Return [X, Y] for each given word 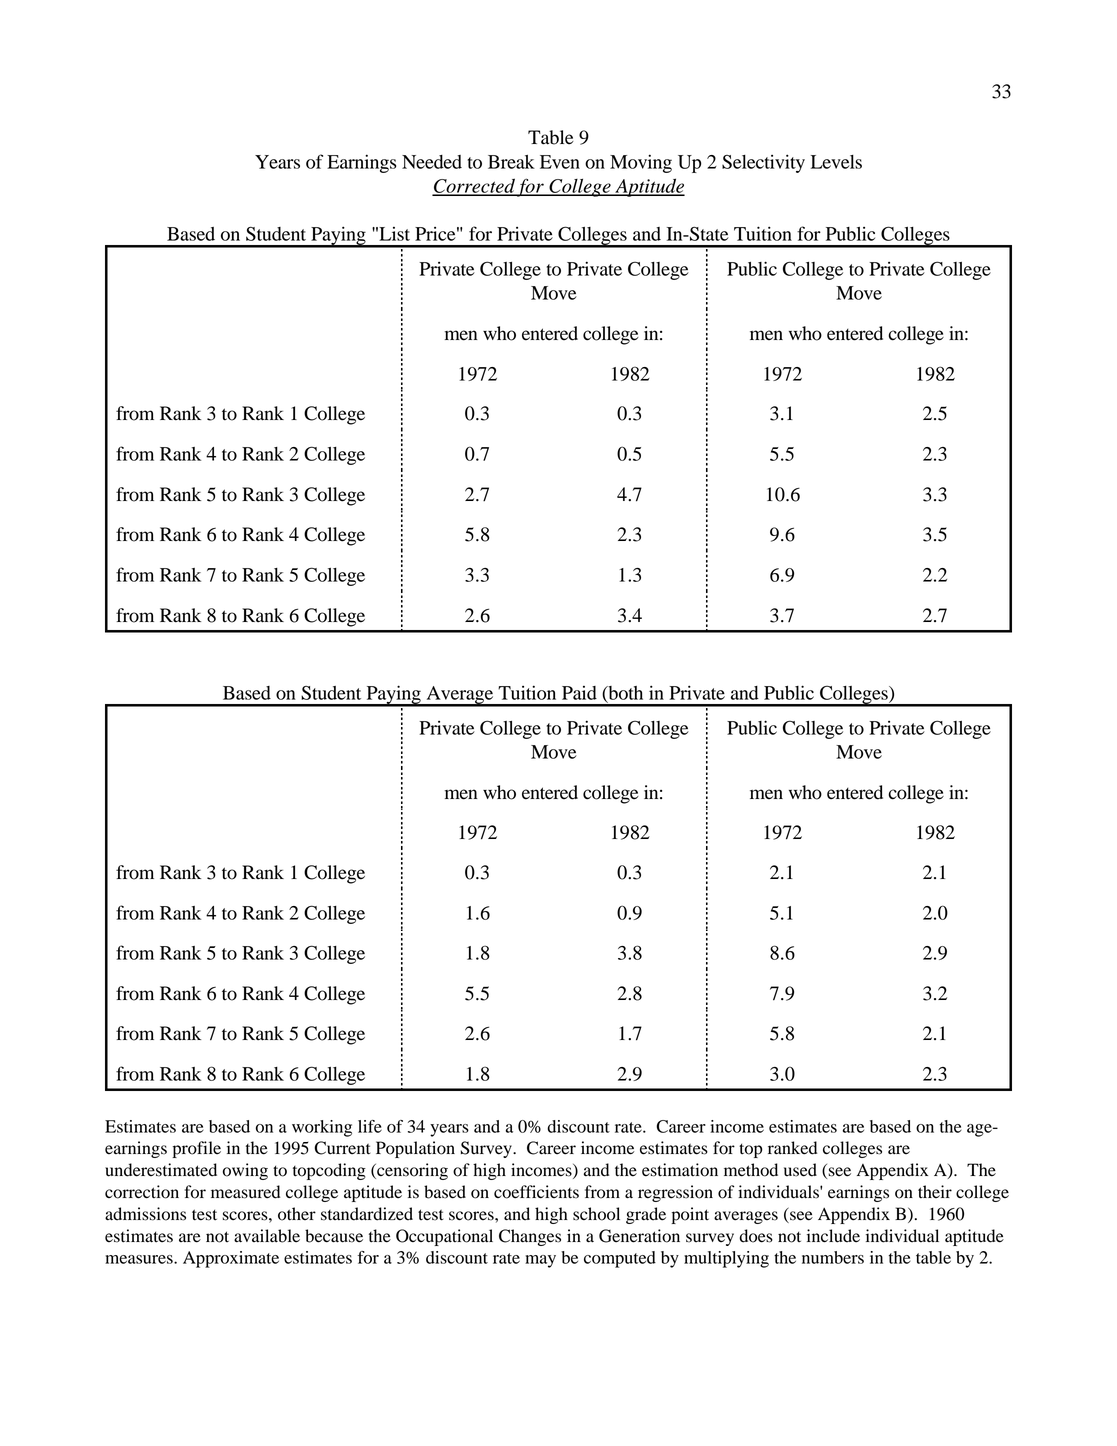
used [800, 1170]
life [370, 1126]
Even [560, 162]
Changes [530, 1237]
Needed [432, 162]
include [833, 1236]
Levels [836, 162]
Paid [579, 693]
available [267, 1236]
